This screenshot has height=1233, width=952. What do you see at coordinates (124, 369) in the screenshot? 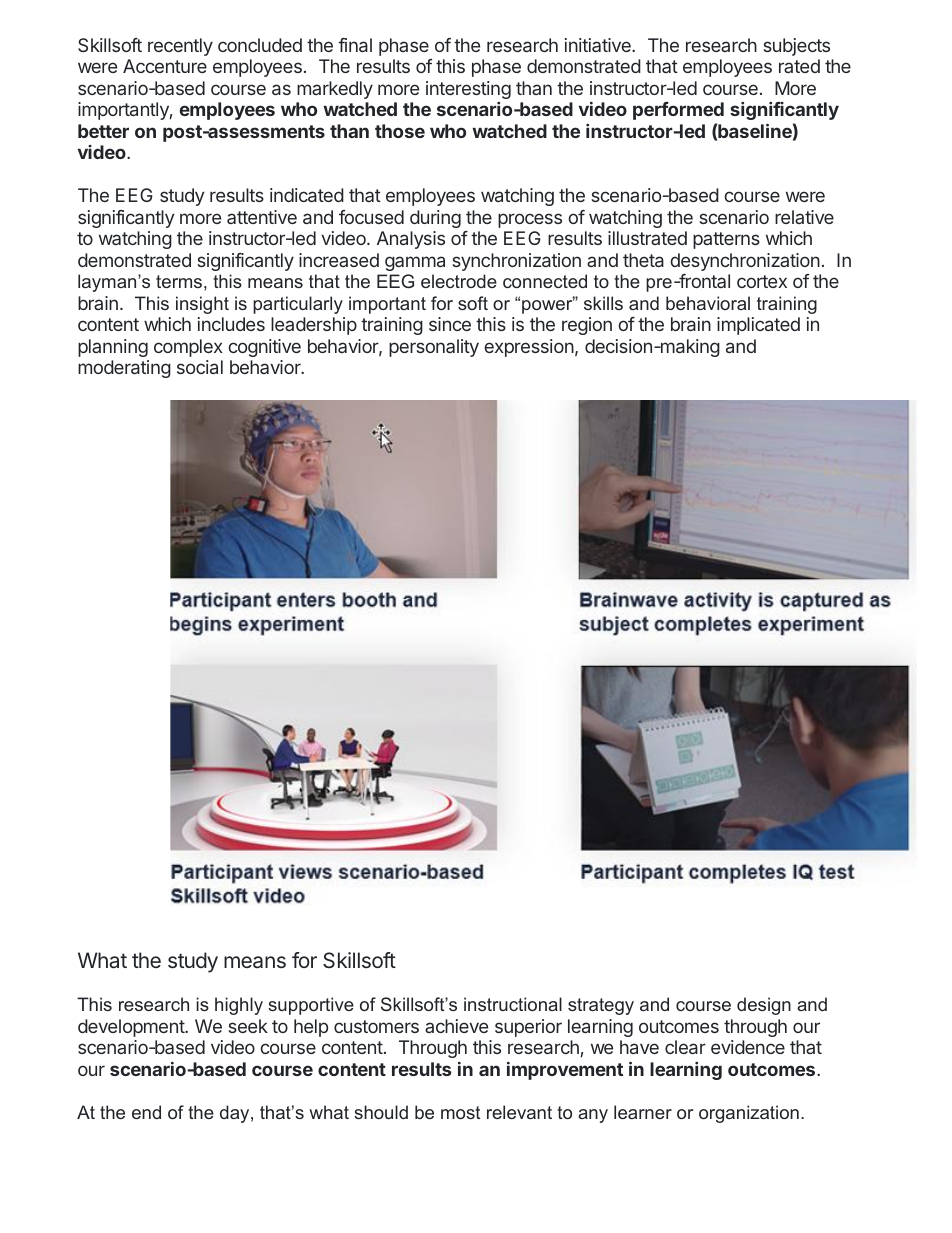
I see `moderating` at bounding box center [124, 369].
